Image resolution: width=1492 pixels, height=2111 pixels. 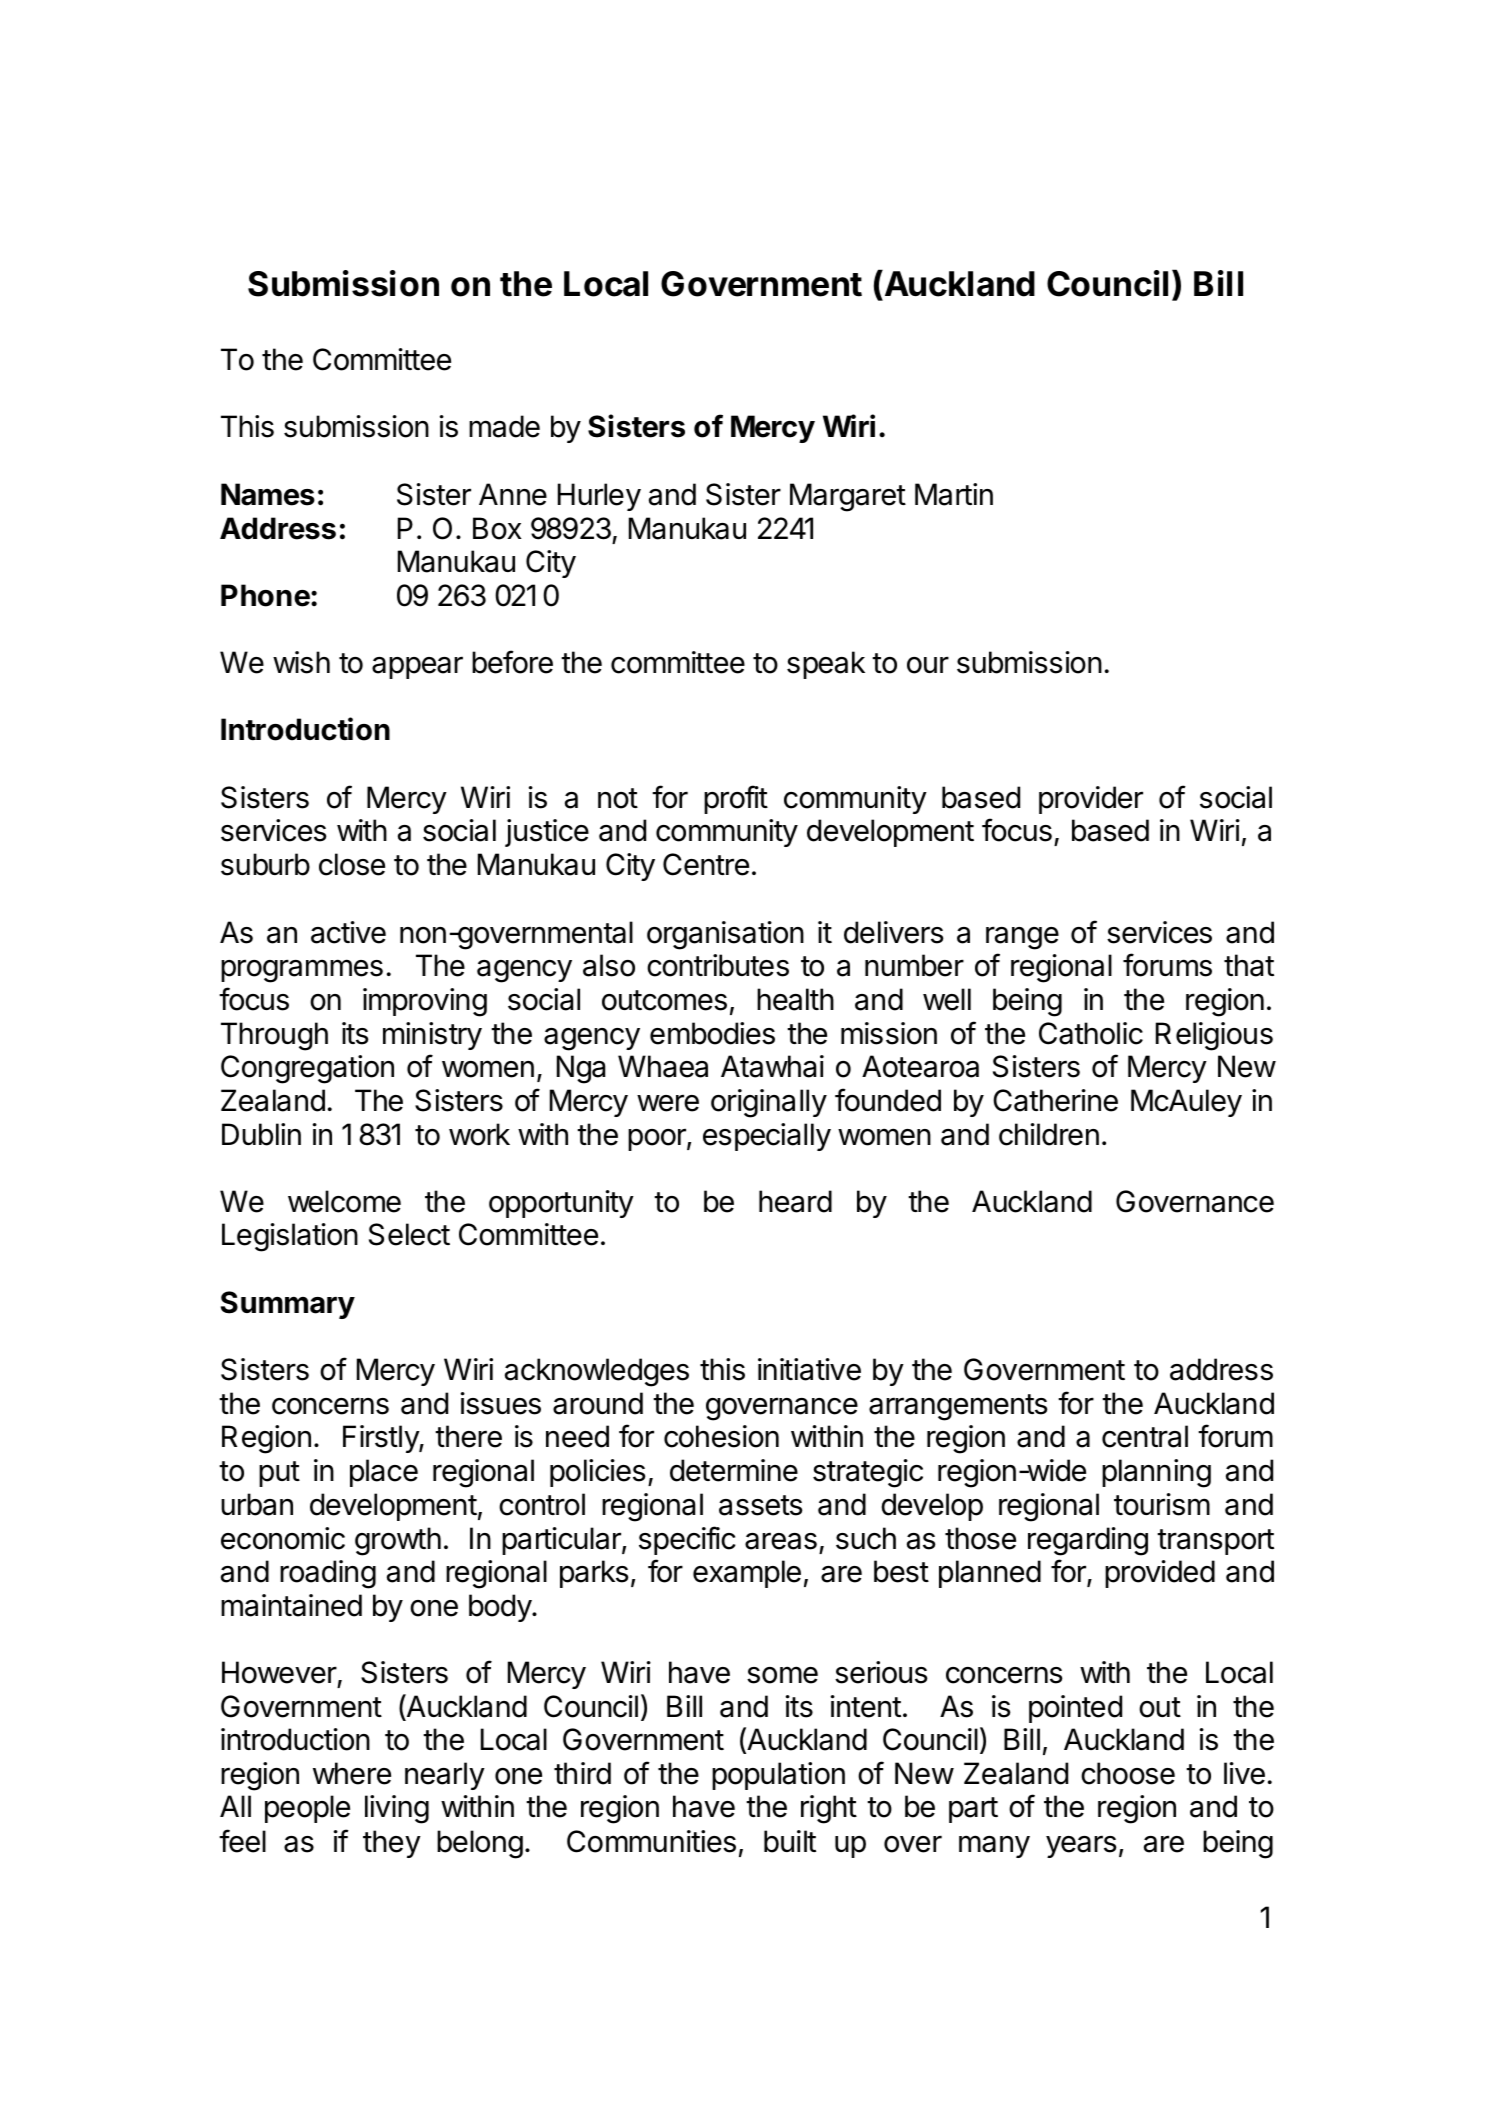 What do you see at coordinates (734, 1470) in the image?
I see `determine` at bounding box center [734, 1470].
